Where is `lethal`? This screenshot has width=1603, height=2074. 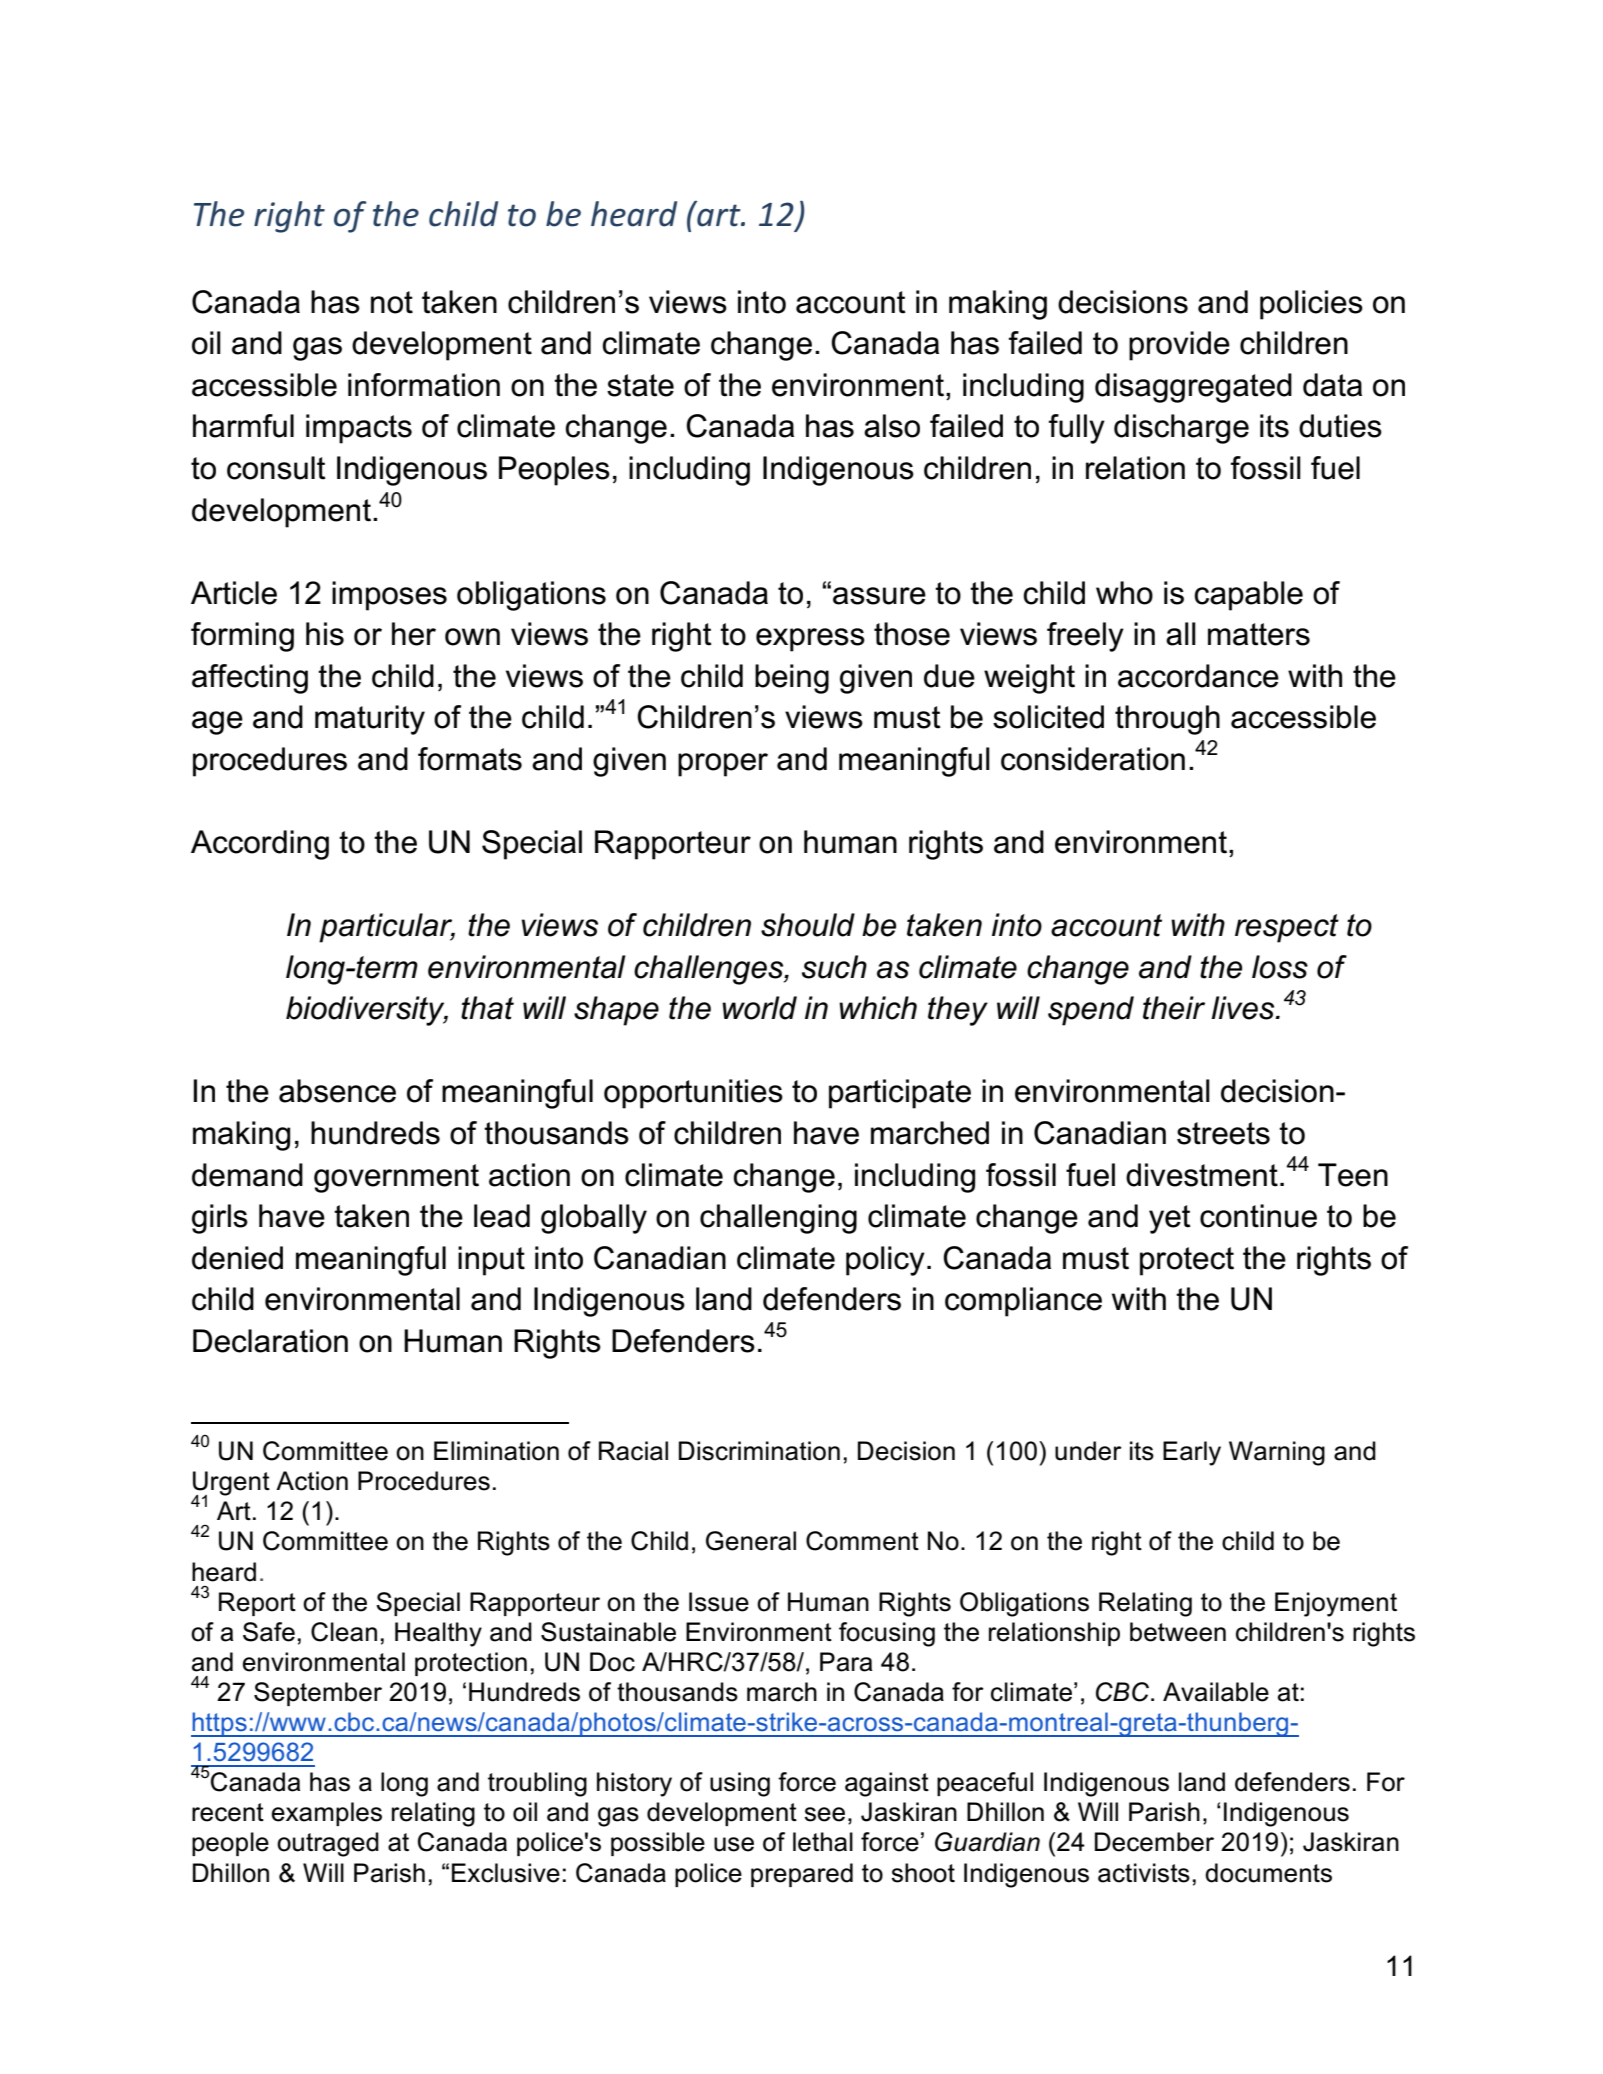 lethal is located at coordinates (823, 1842).
